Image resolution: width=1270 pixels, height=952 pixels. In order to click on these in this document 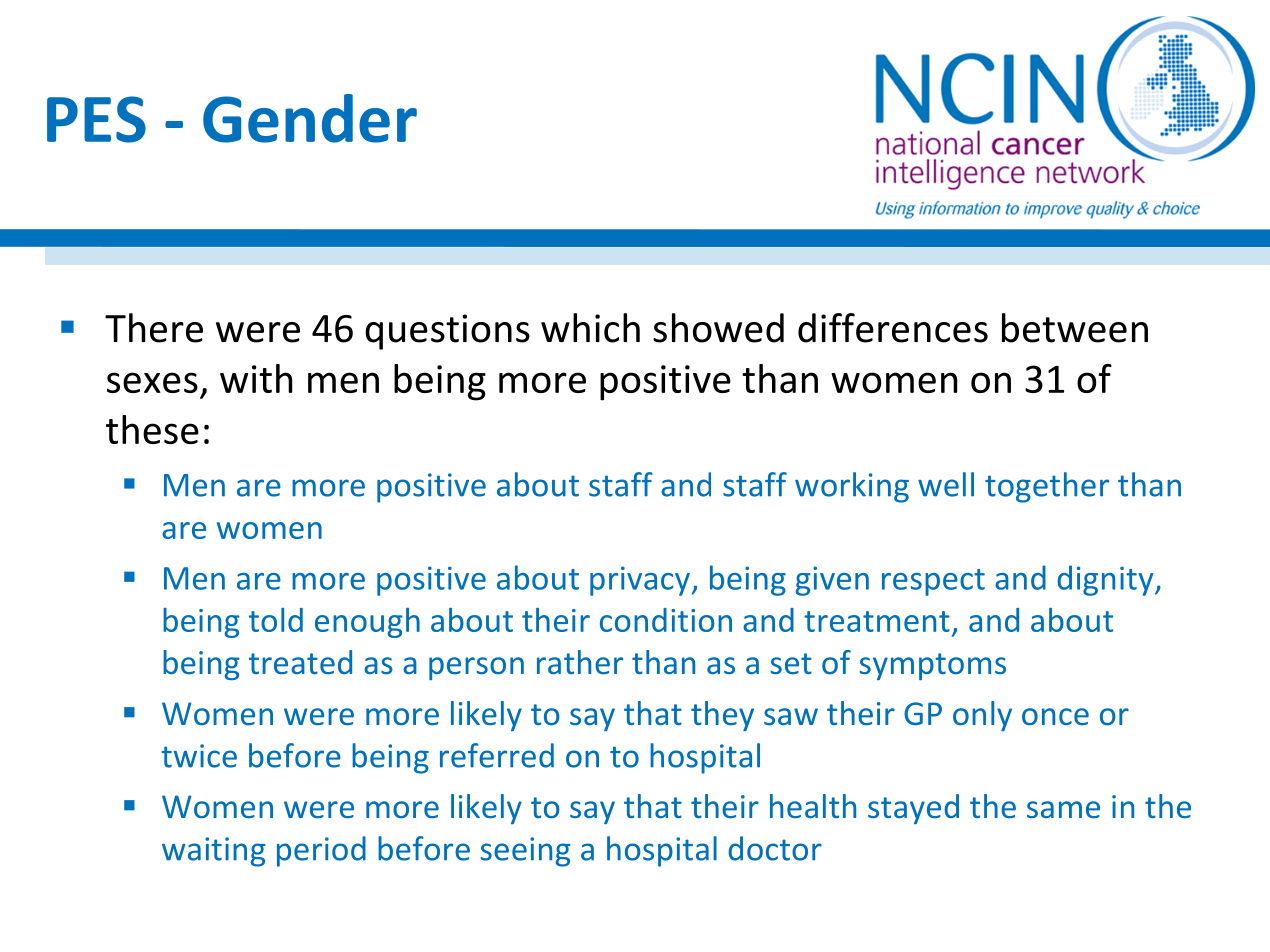, I will do `click(152, 429)`.
